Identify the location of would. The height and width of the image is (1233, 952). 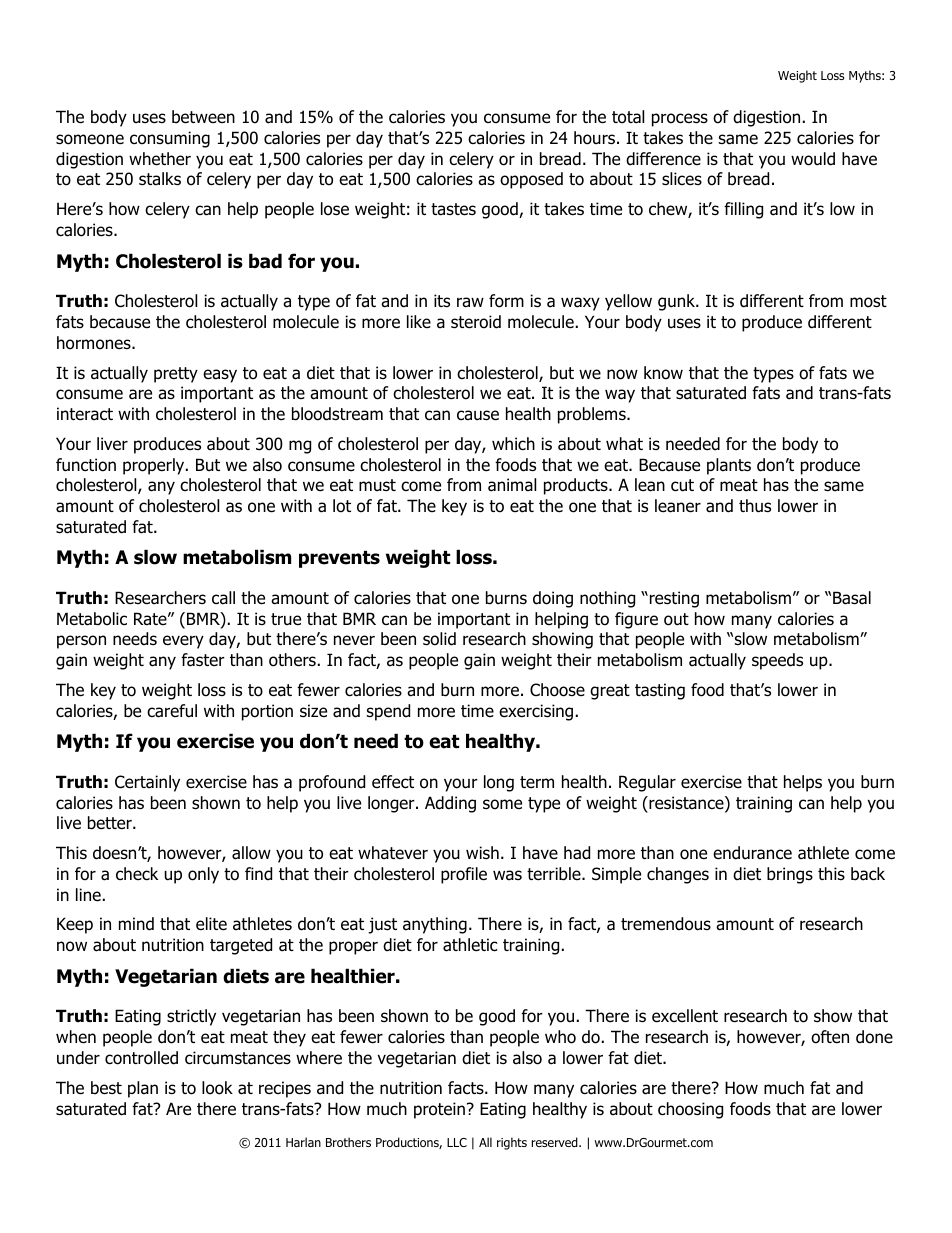
(813, 159).
